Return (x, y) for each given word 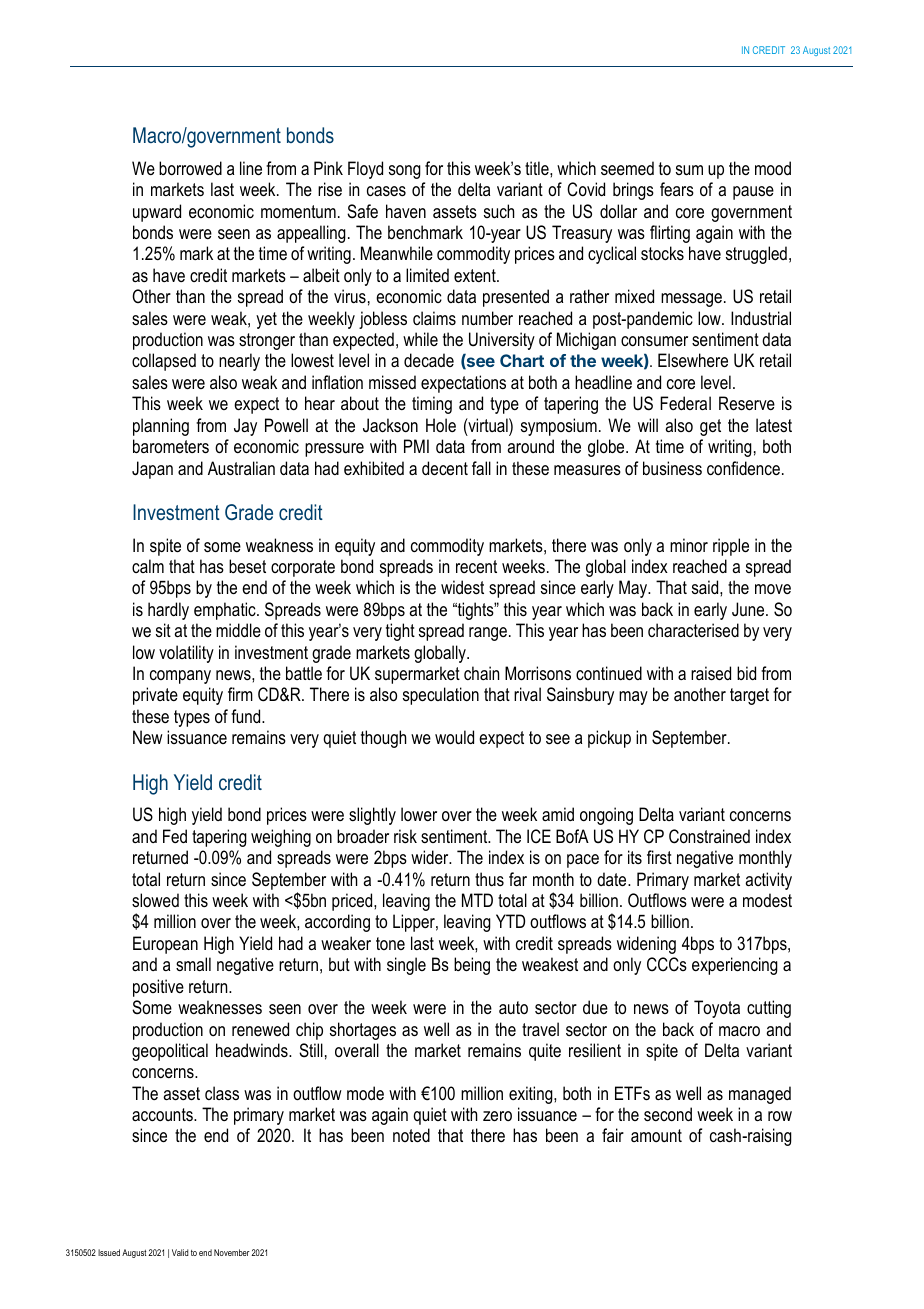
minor (689, 545)
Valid (180, 1252)
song (405, 172)
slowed (155, 900)
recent (476, 566)
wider (431, 857)
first (659, 857)
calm (148, 566)
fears (677, 189)
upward (157, 213)
